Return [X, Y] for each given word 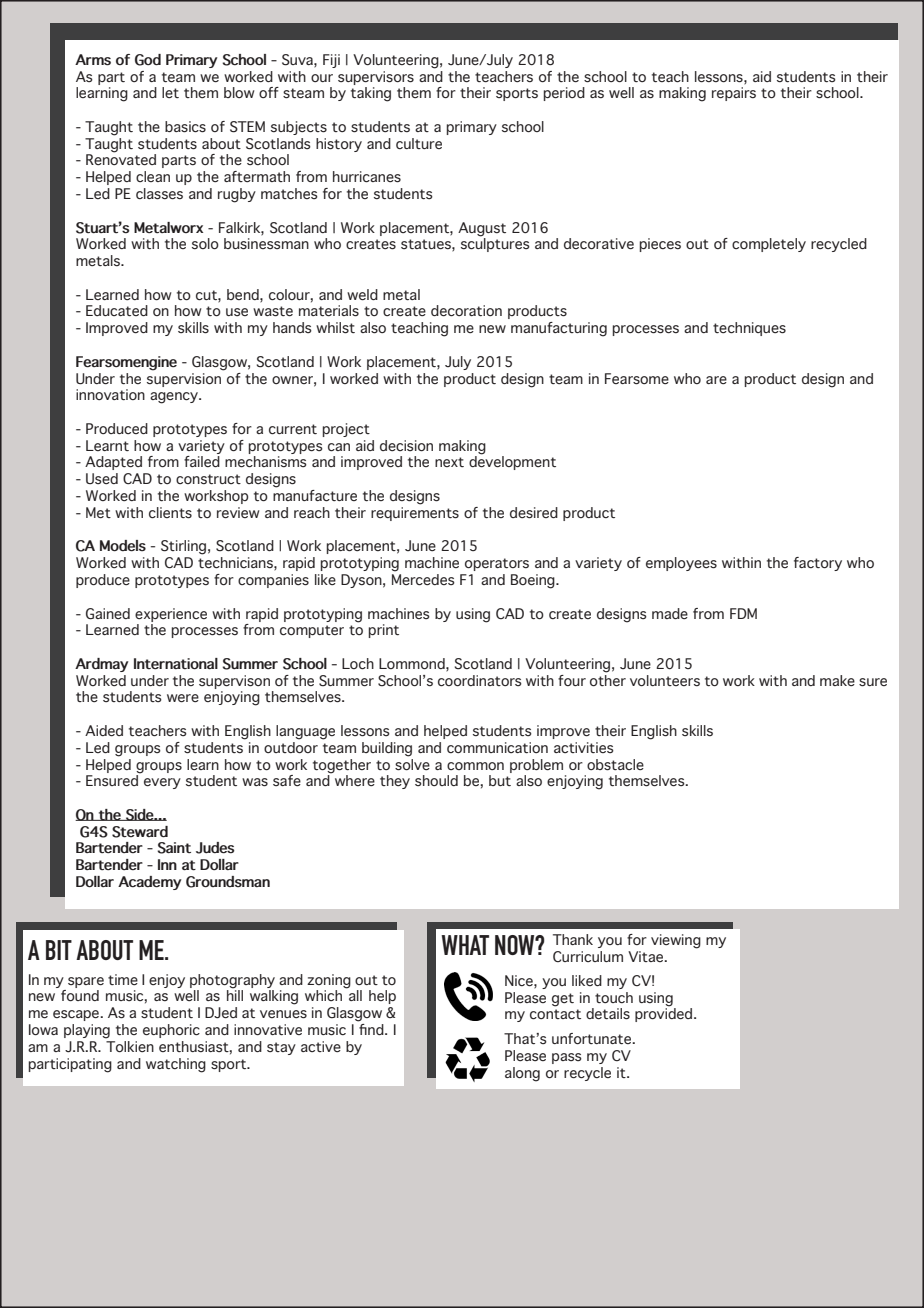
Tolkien [129, 1045]
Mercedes [423, 578]
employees [681, 564]
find [372, 1028]
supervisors [376, 78]
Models [123, 546]
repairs [734, 94]
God [148, 60]
